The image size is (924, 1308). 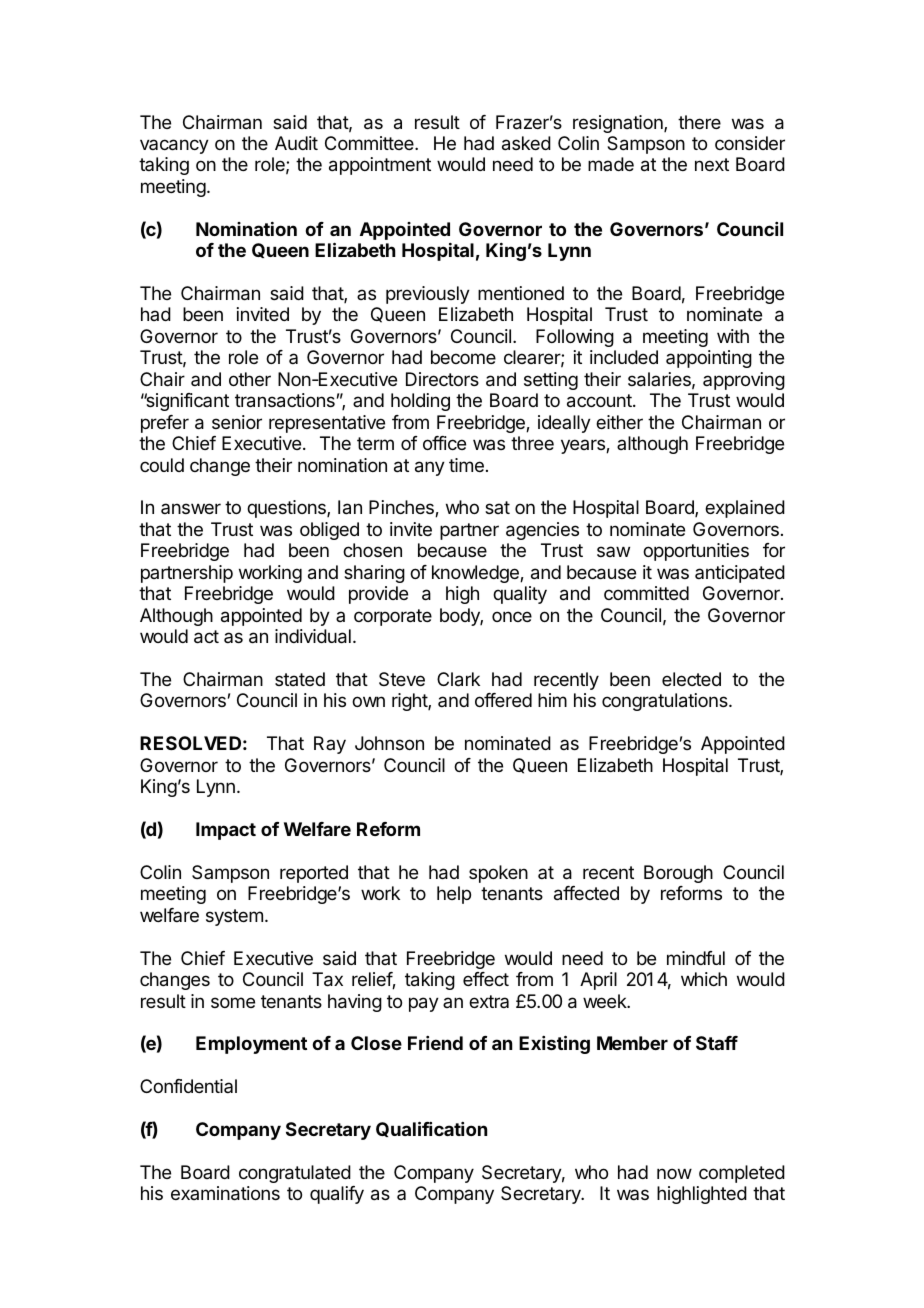 I want to click on vacancy, so click(x=174, y=146).
